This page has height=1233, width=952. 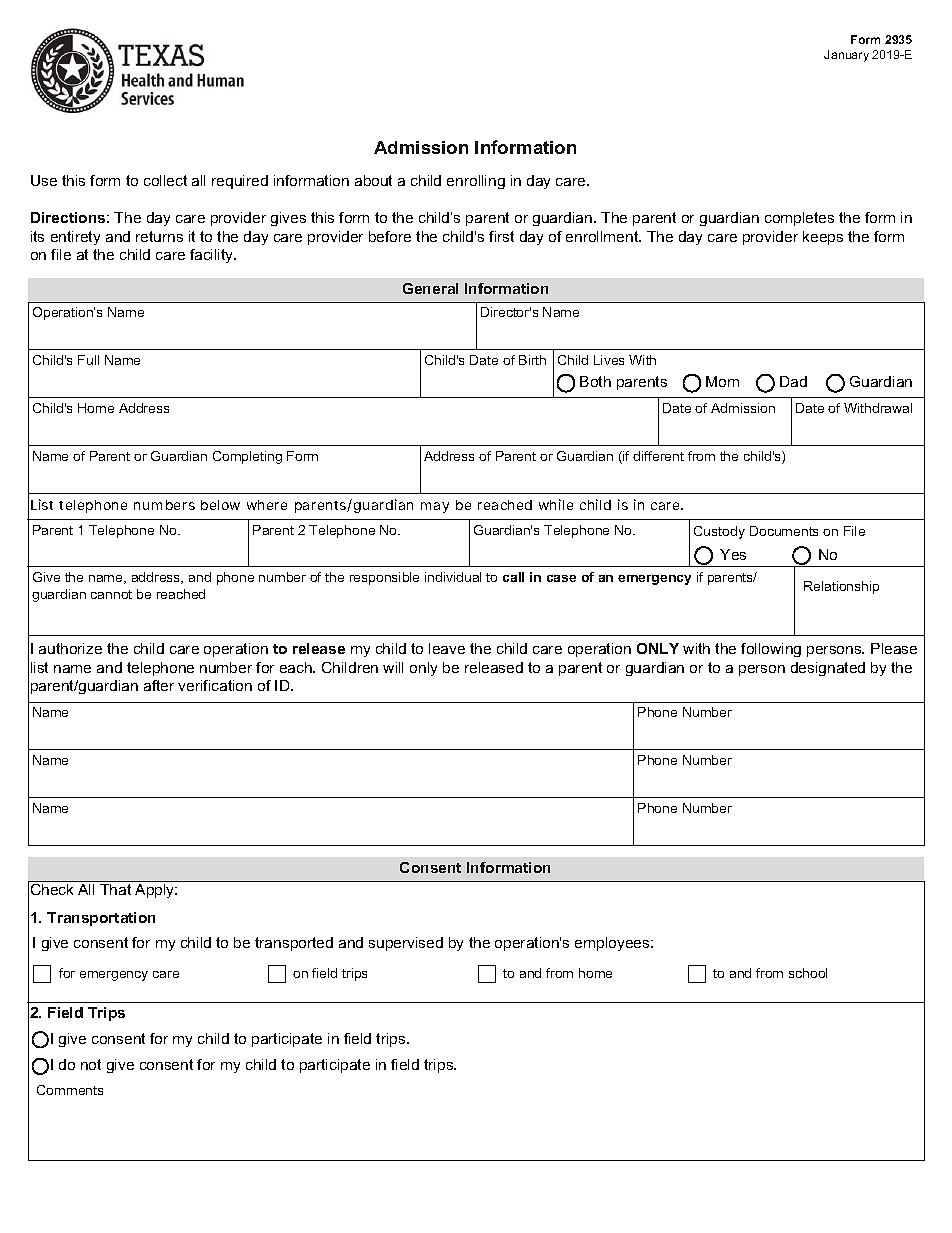 What do you see at coordinates (453, 577) in the page?
I see `individual` at bounding box center [453, 577].
